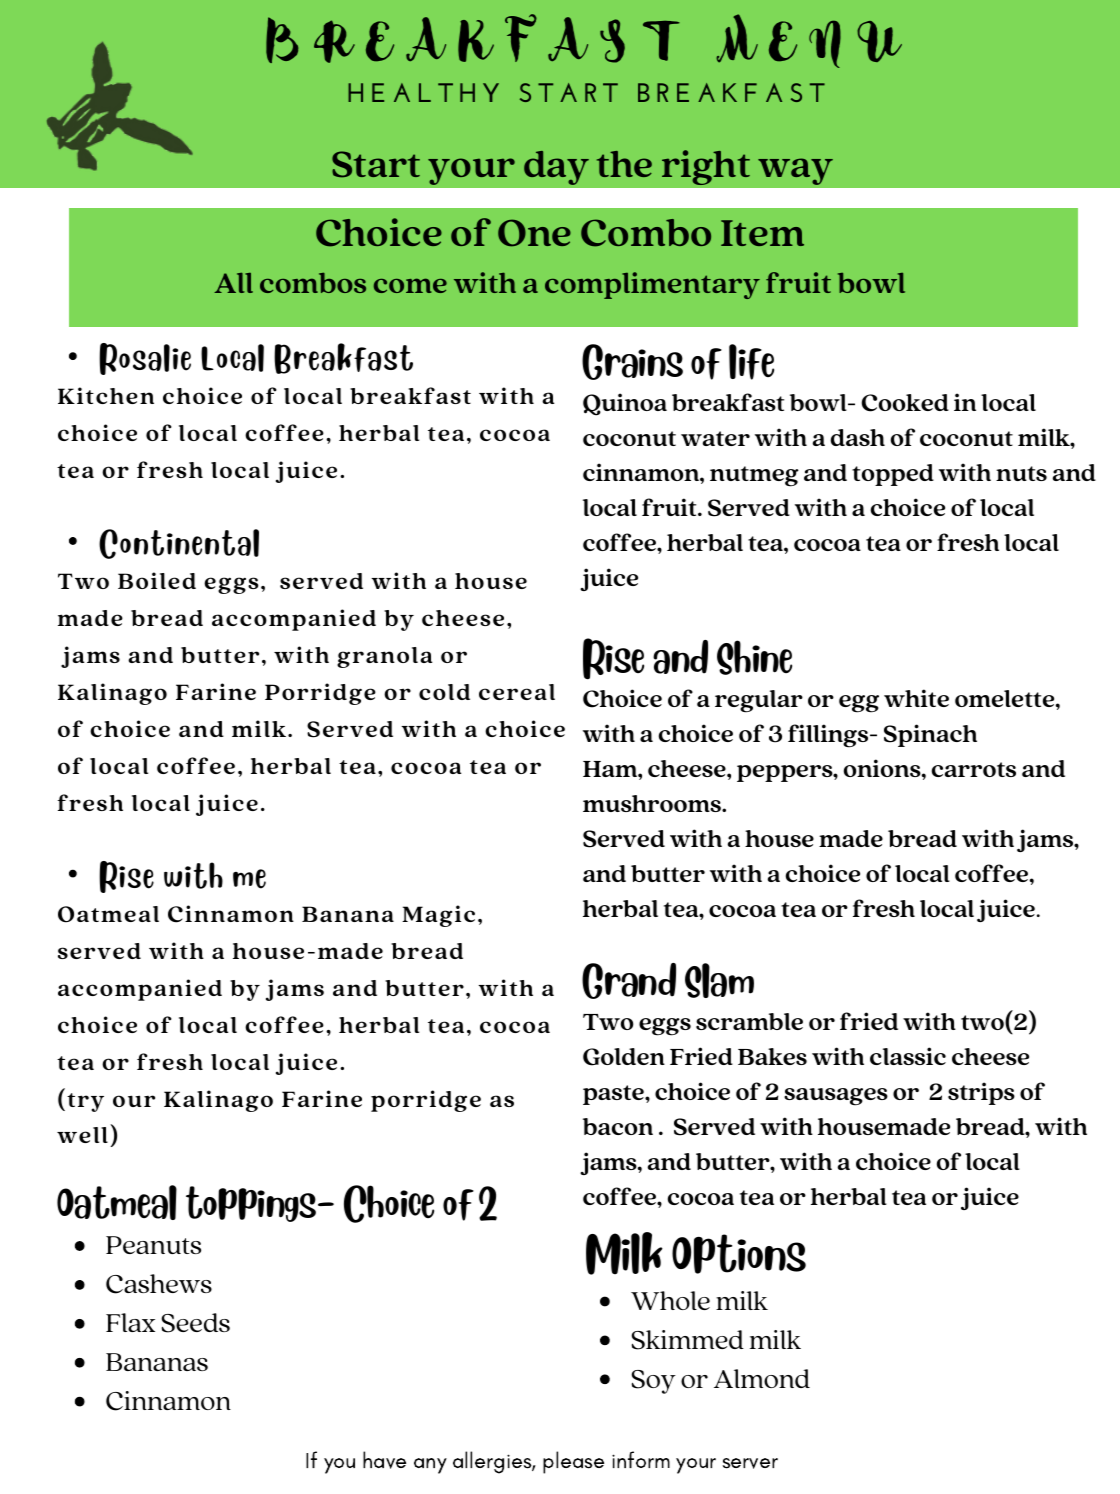 This page has width=1120, height=1494. I want to click on Seeds, so click(196, 1323).
